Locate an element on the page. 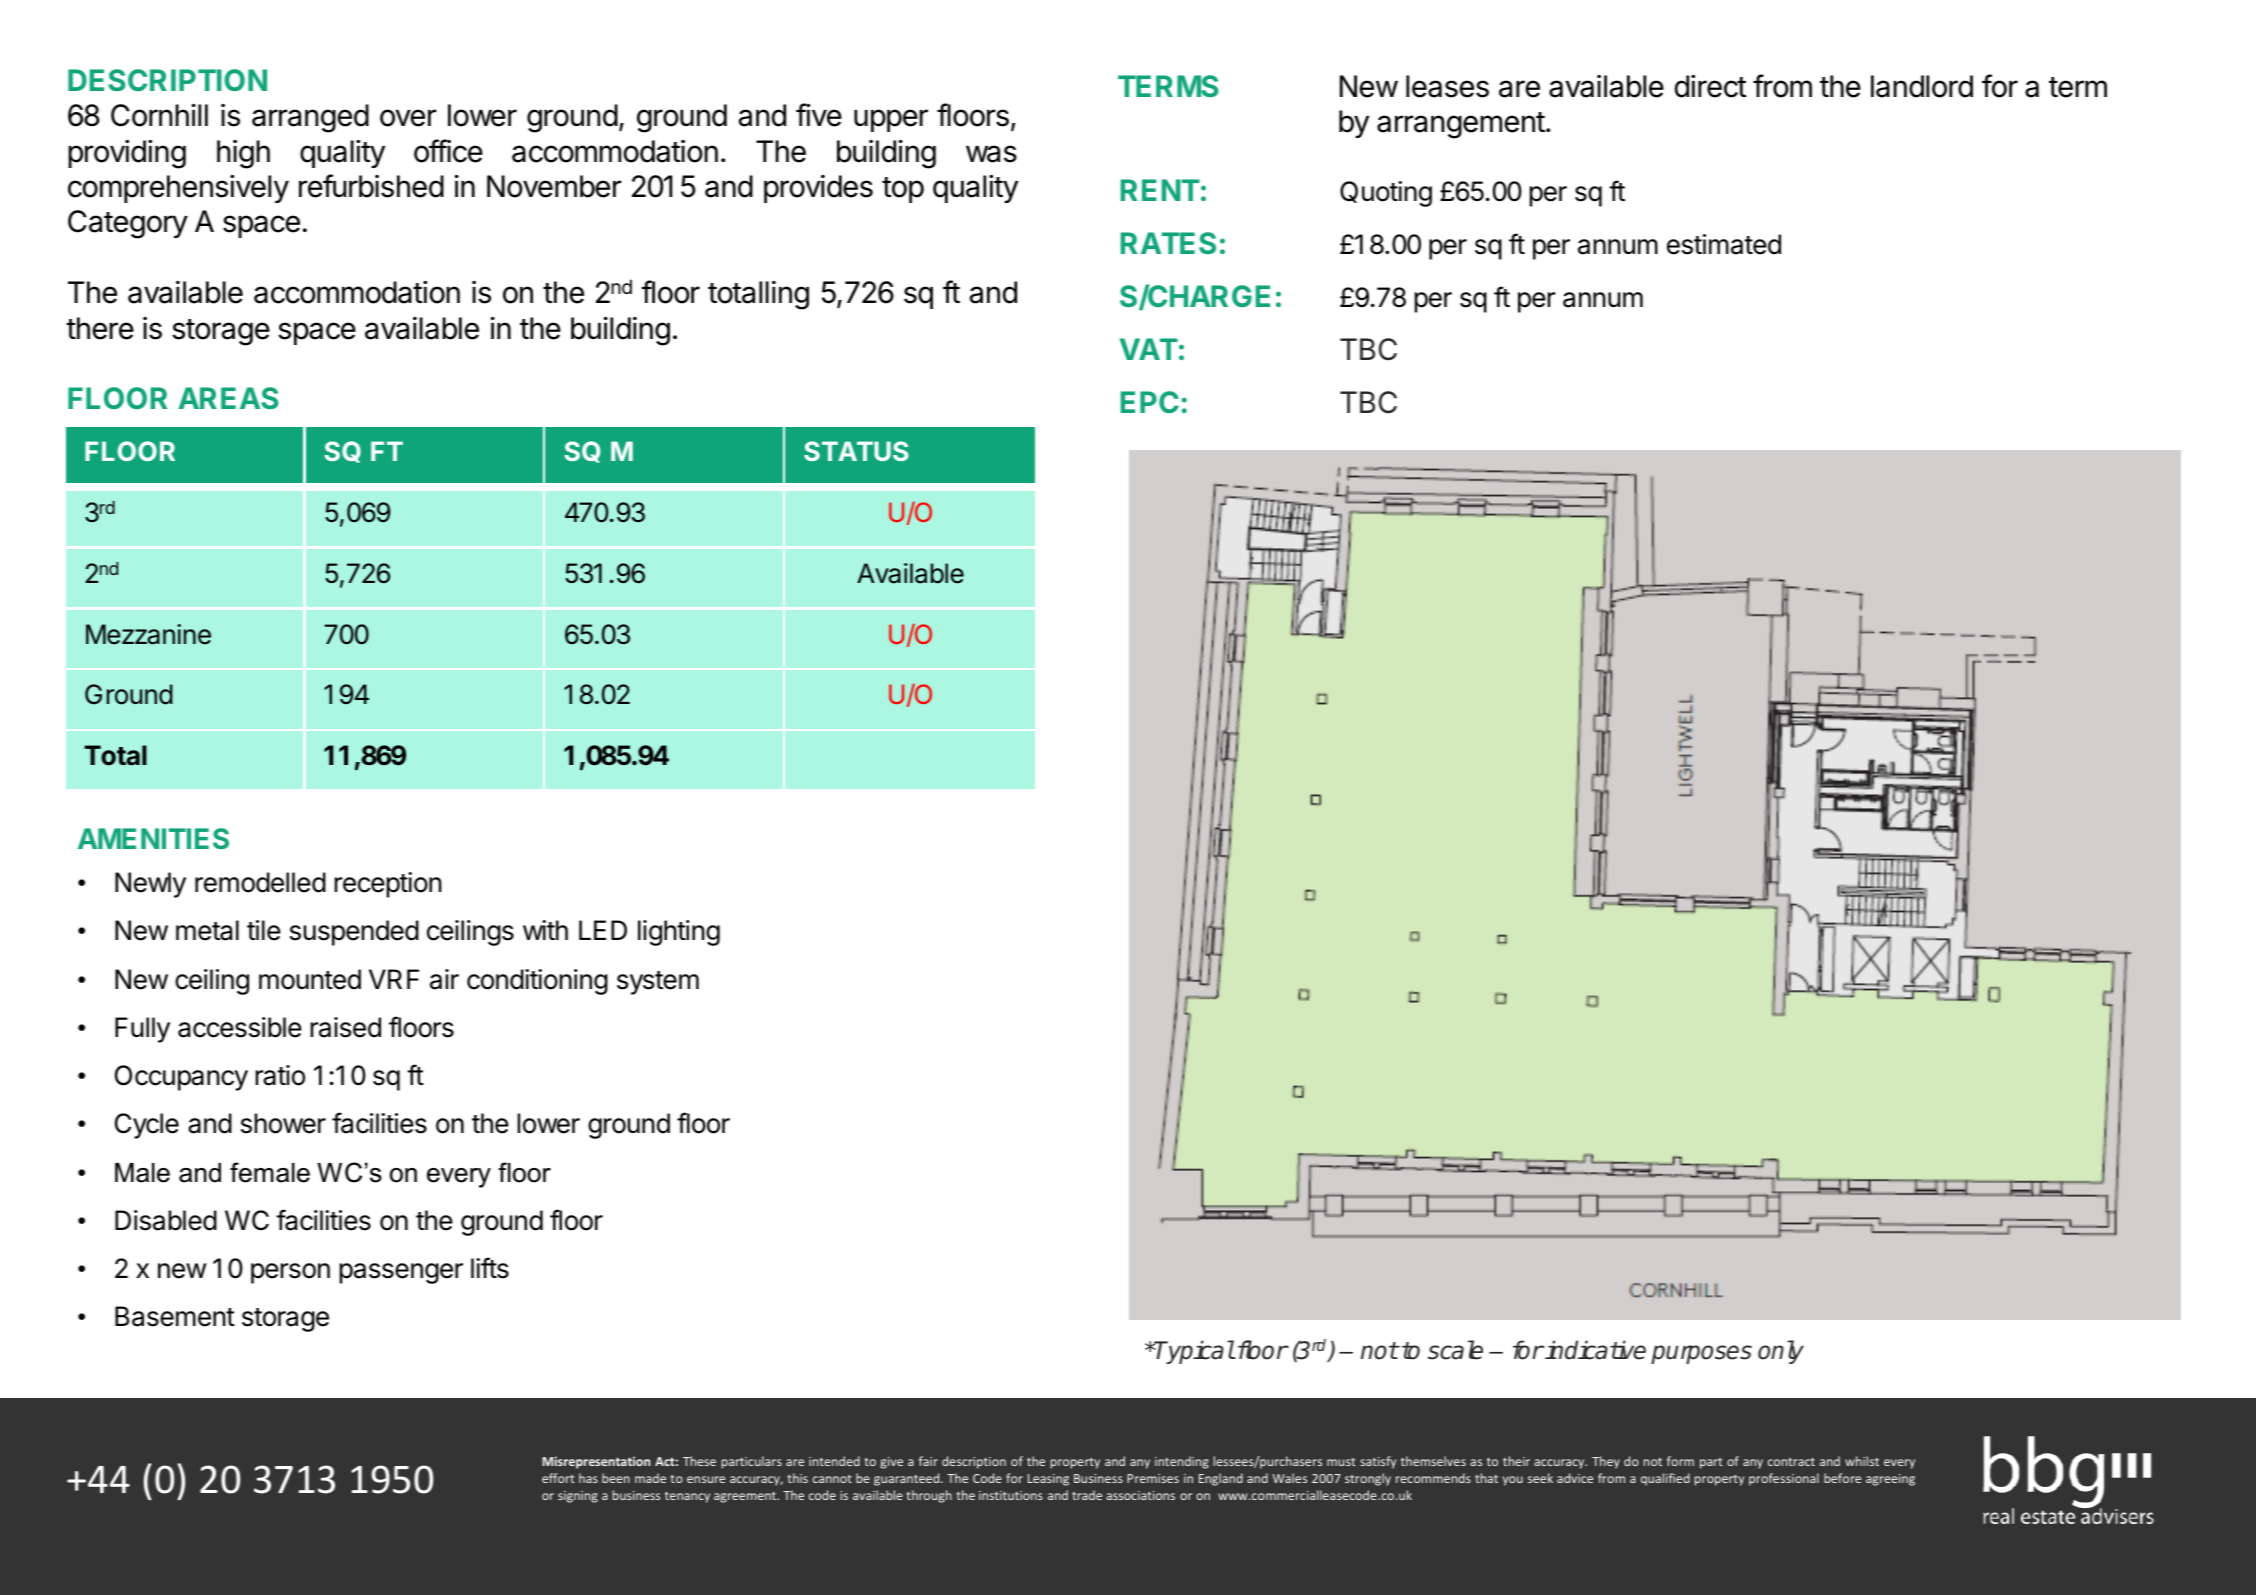 The width and height of the image is (2256, 1595). direct is located at coordinates (1711, 86).
